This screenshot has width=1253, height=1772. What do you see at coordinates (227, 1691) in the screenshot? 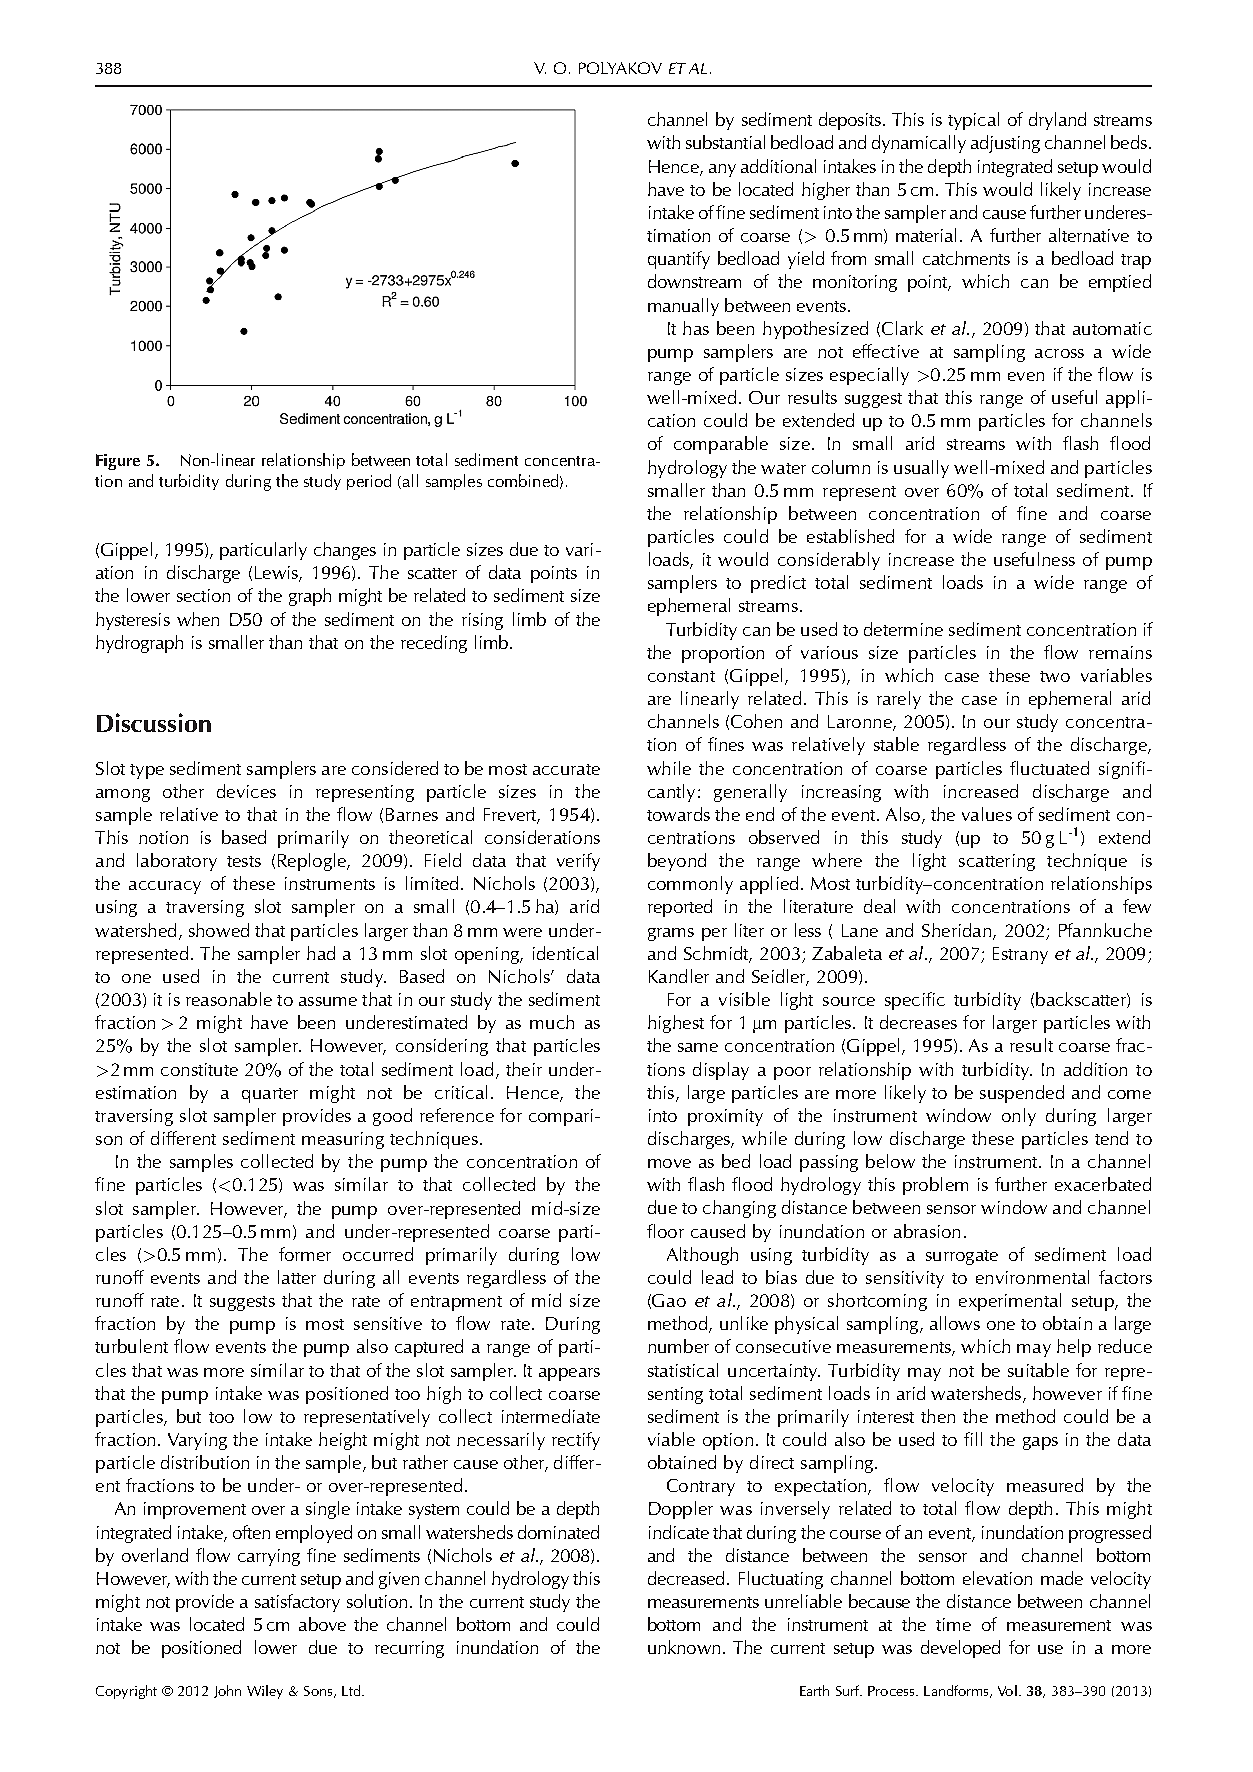
I see `John` at bounding box center [227, 1691].
